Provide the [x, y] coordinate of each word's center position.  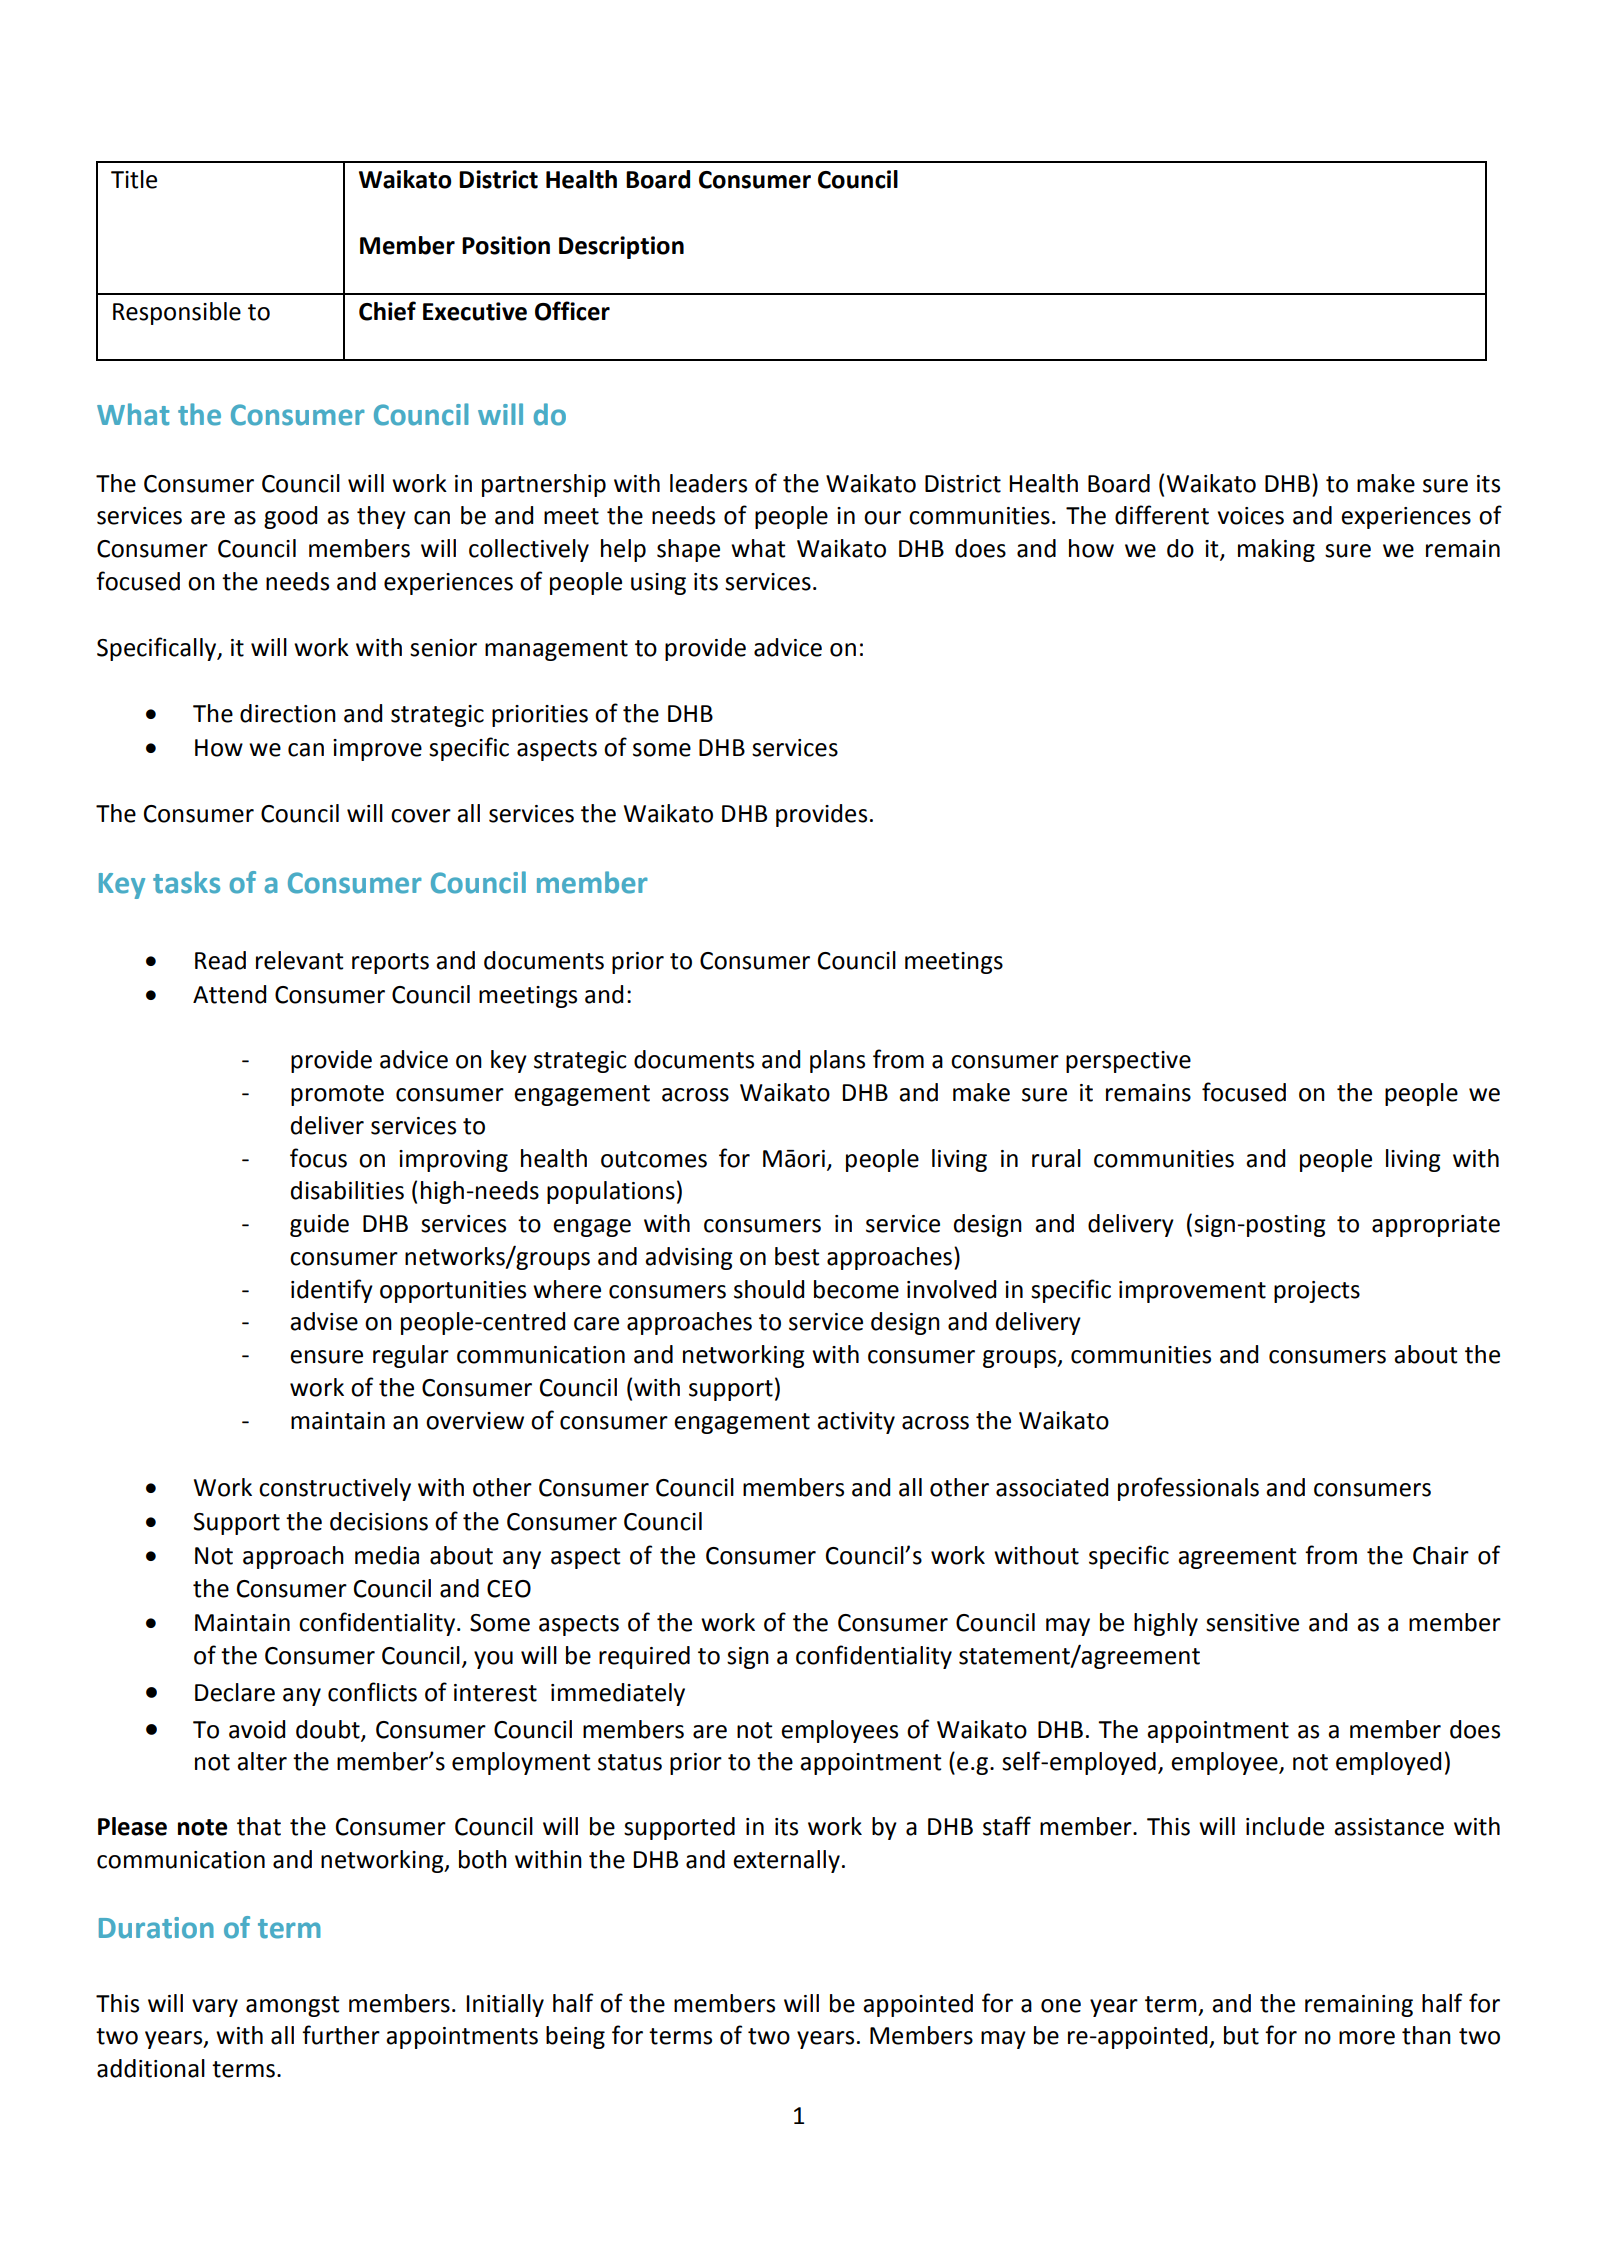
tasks [186, 882]
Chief [387, 311]
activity [856, 1423]
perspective [1128, 1062]
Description [621, 247]
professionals [1188, 1489]
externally [786, 1861]
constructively [335, 1489]
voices [1251, 516]
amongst [293, 2006]
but [1241, 2035]
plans [837, 1061]
